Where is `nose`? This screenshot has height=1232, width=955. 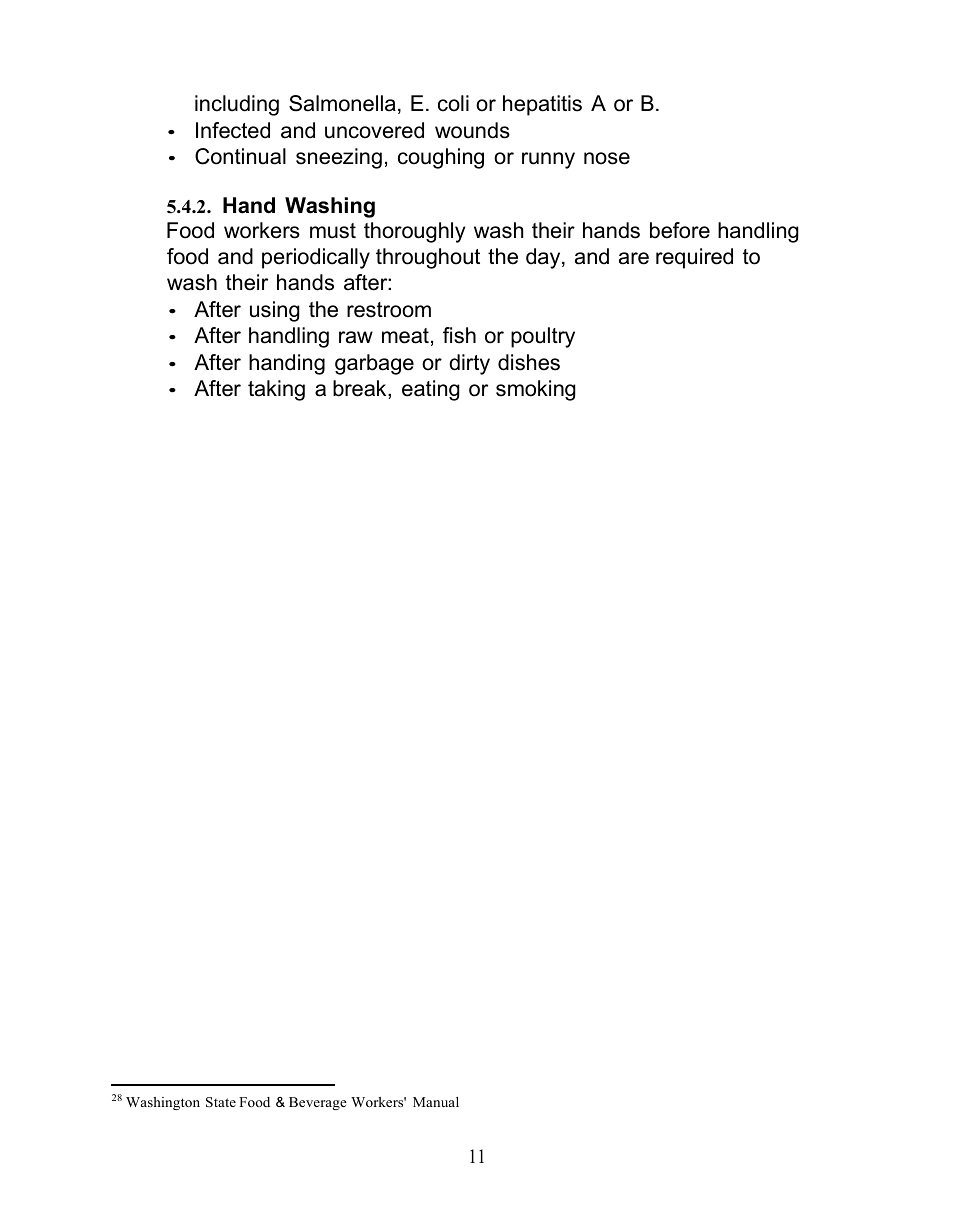
nose is located at coordinates (607, 158).
